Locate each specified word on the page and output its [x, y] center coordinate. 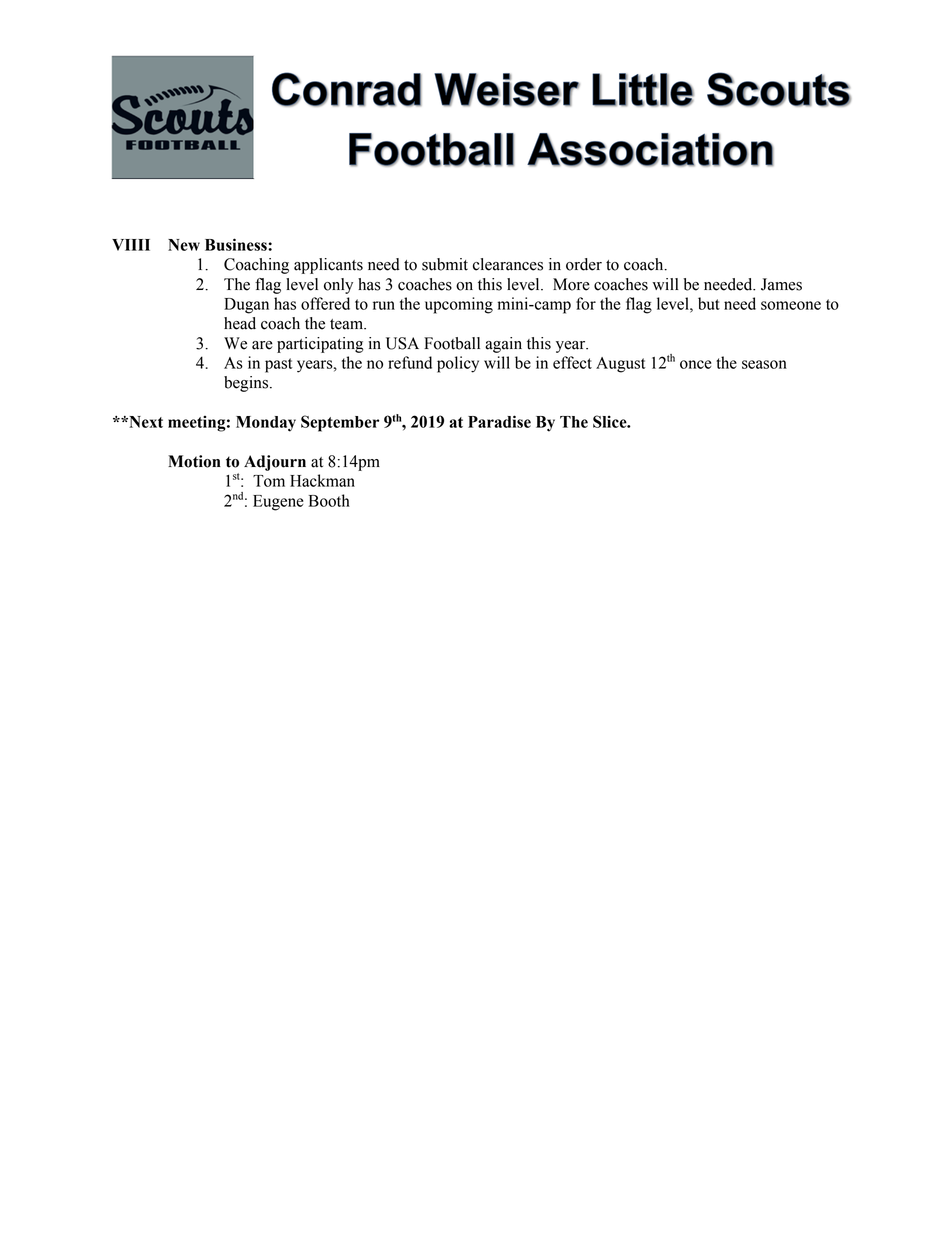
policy [458, 364]
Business [237, 244]
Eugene [278, 503]
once [696, 364]
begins [247, 384]
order [584, 264]
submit [445, 264]
